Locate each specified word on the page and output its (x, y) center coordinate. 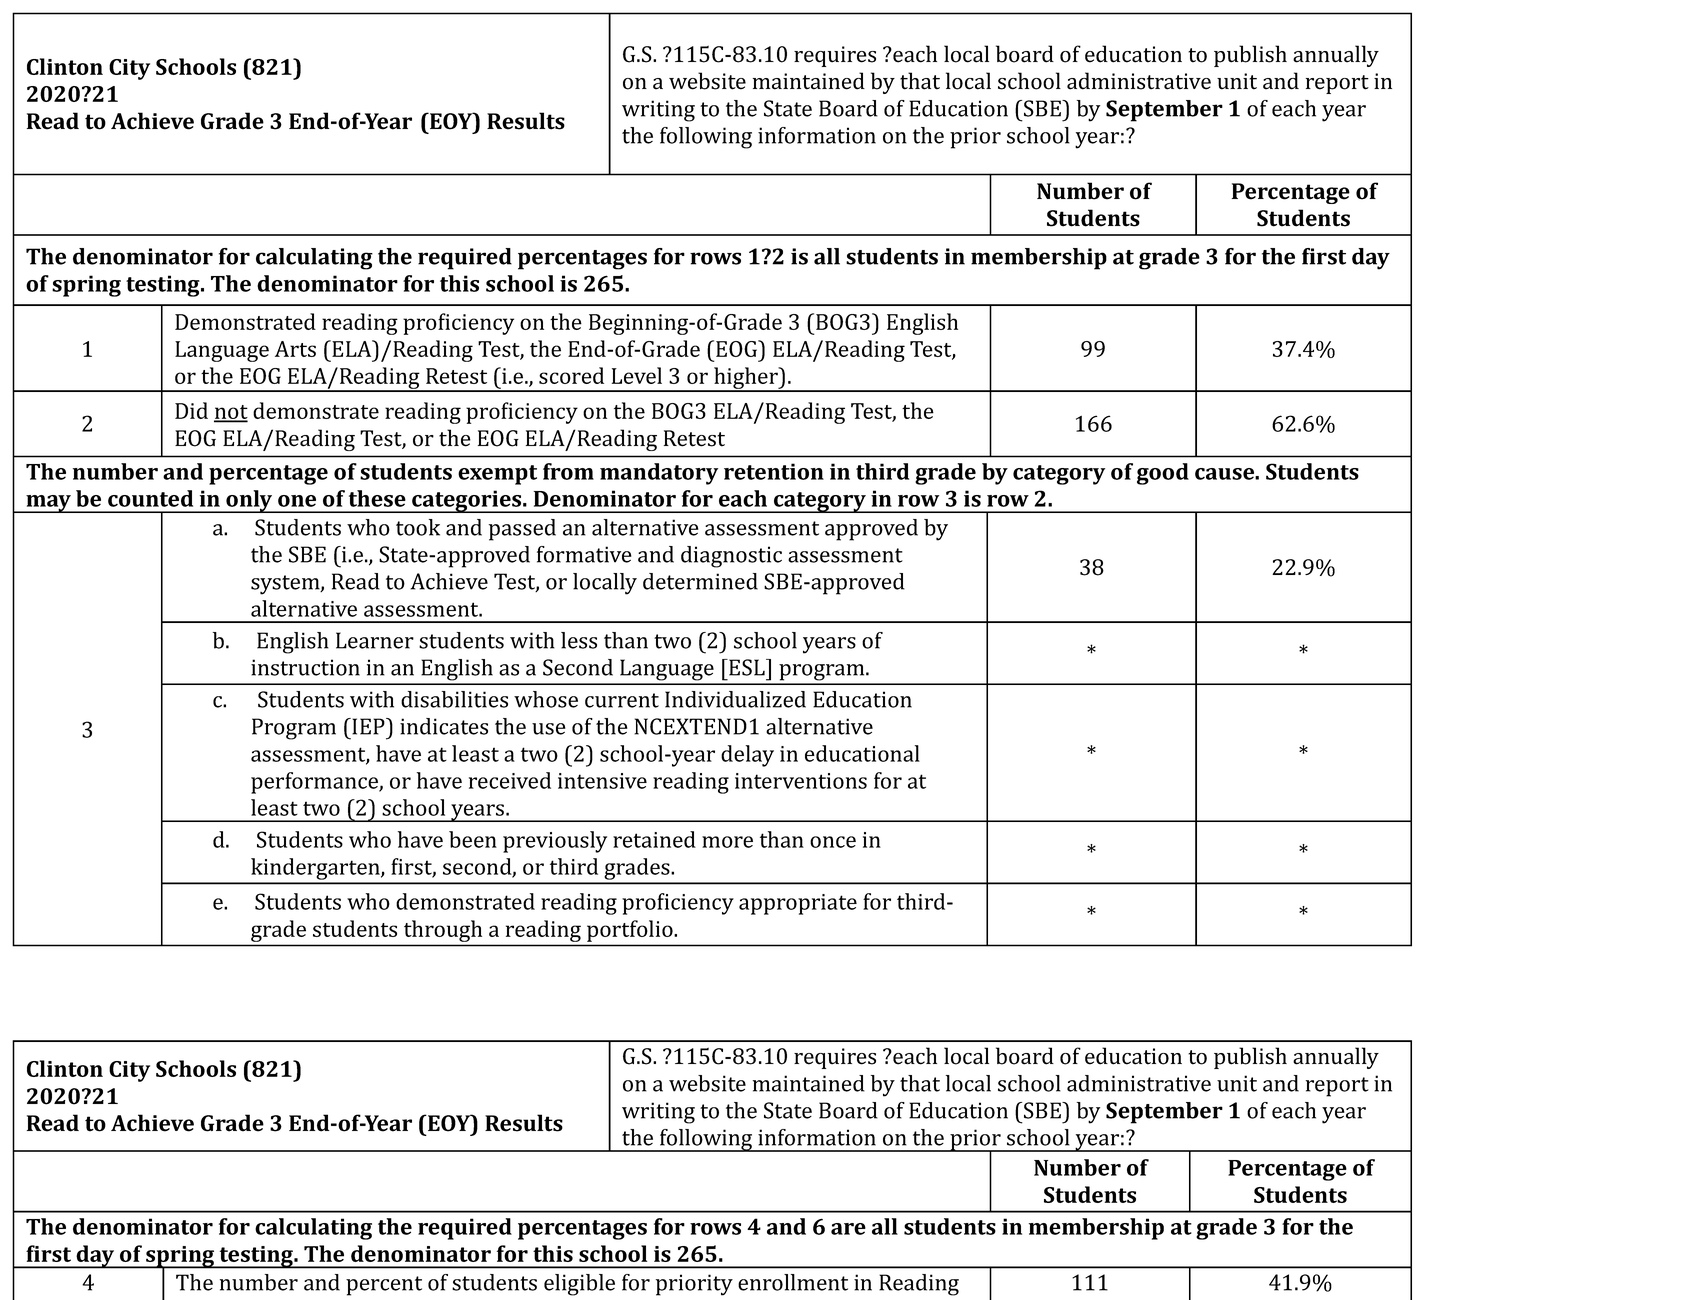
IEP (368, 726)
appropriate (798, 904)
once (833, 842)
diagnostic (731, 557)
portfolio (630, 931)
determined (700, 581)
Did (191, 410)
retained (654, 839)
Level (637, 375)
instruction (305, 667)
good (1163, 474)
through (443, 931)
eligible (579, 1285)
